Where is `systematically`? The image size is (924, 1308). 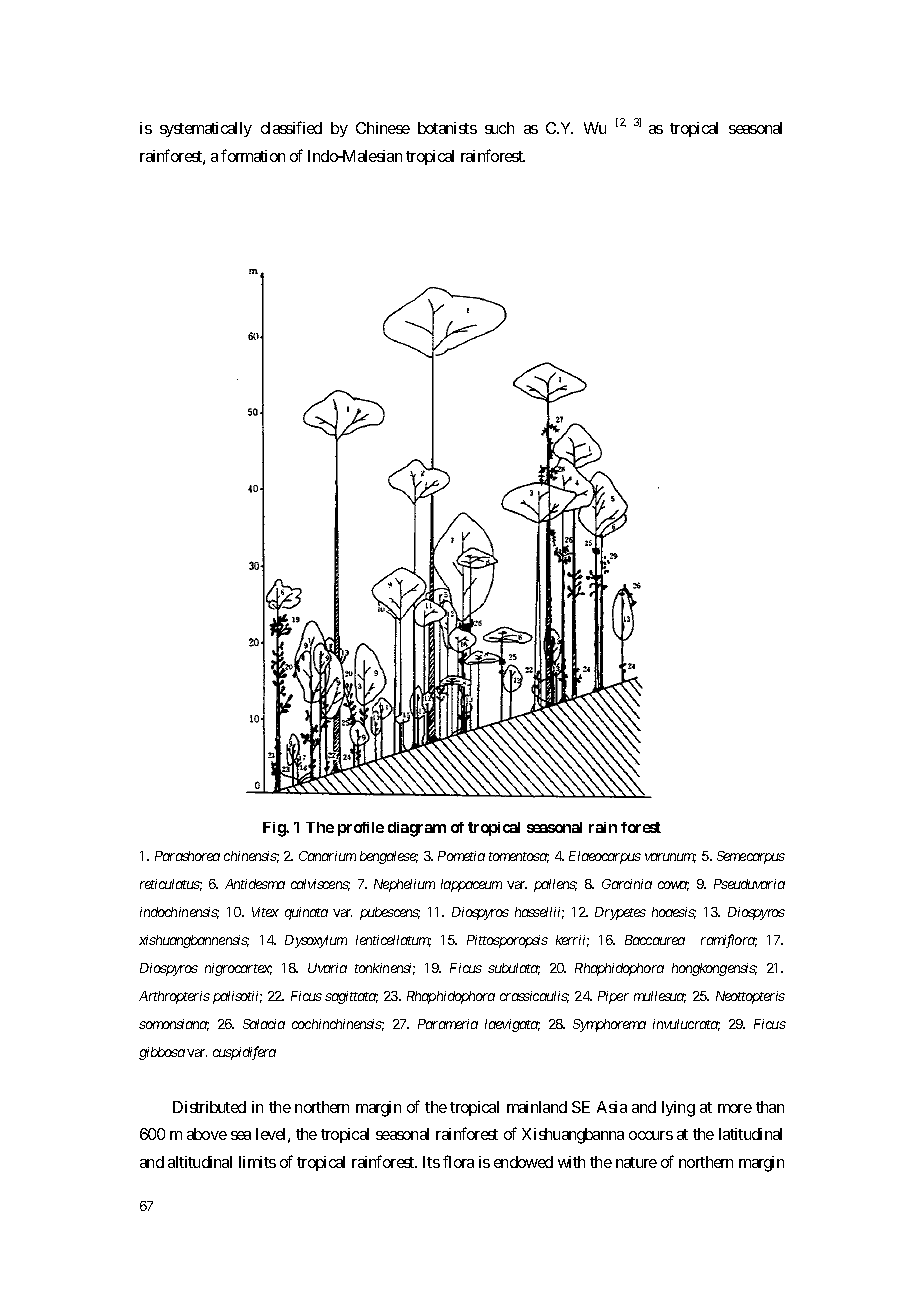 systematically is located at coordinates (206, 129).
